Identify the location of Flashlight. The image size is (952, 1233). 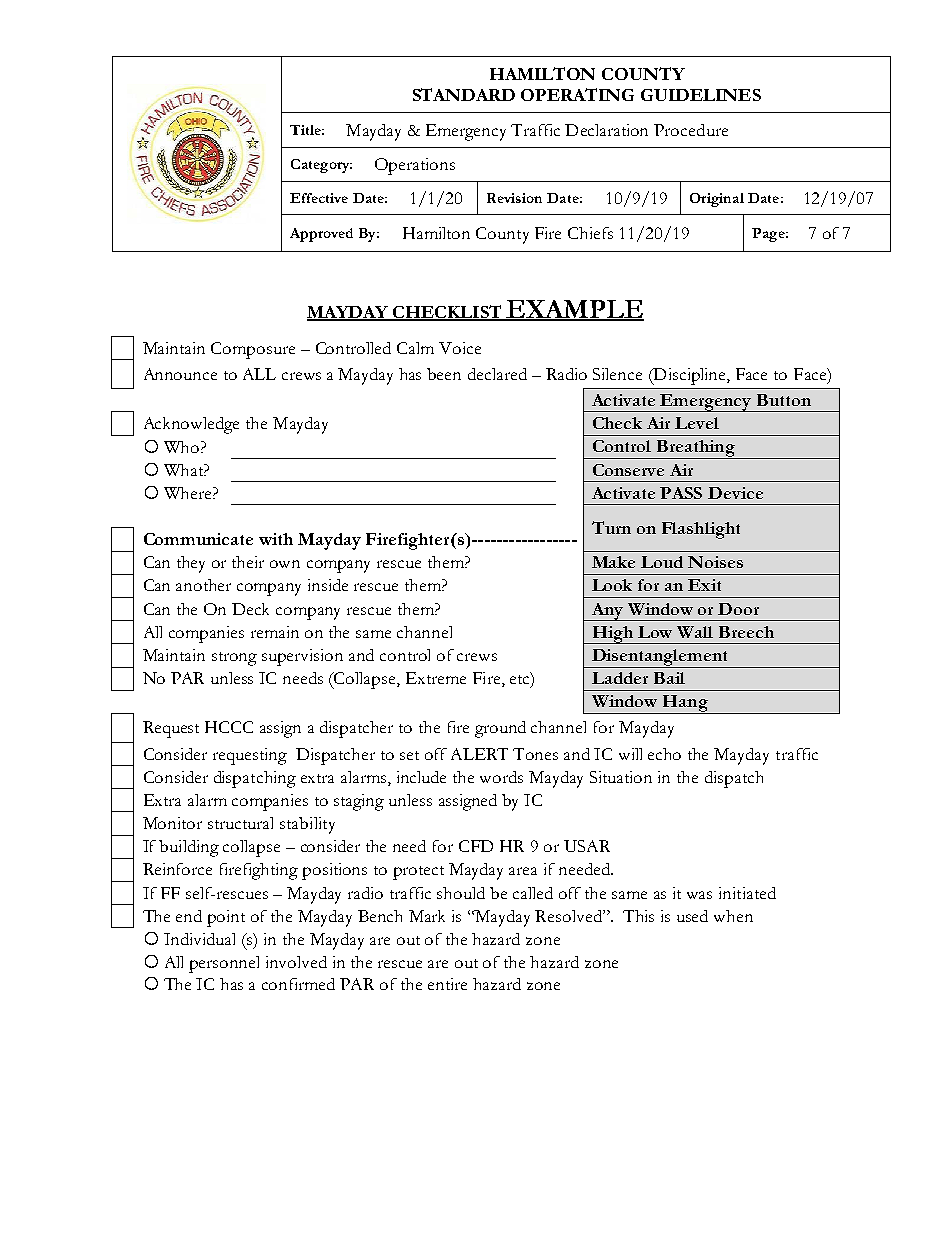
(701, 530).
